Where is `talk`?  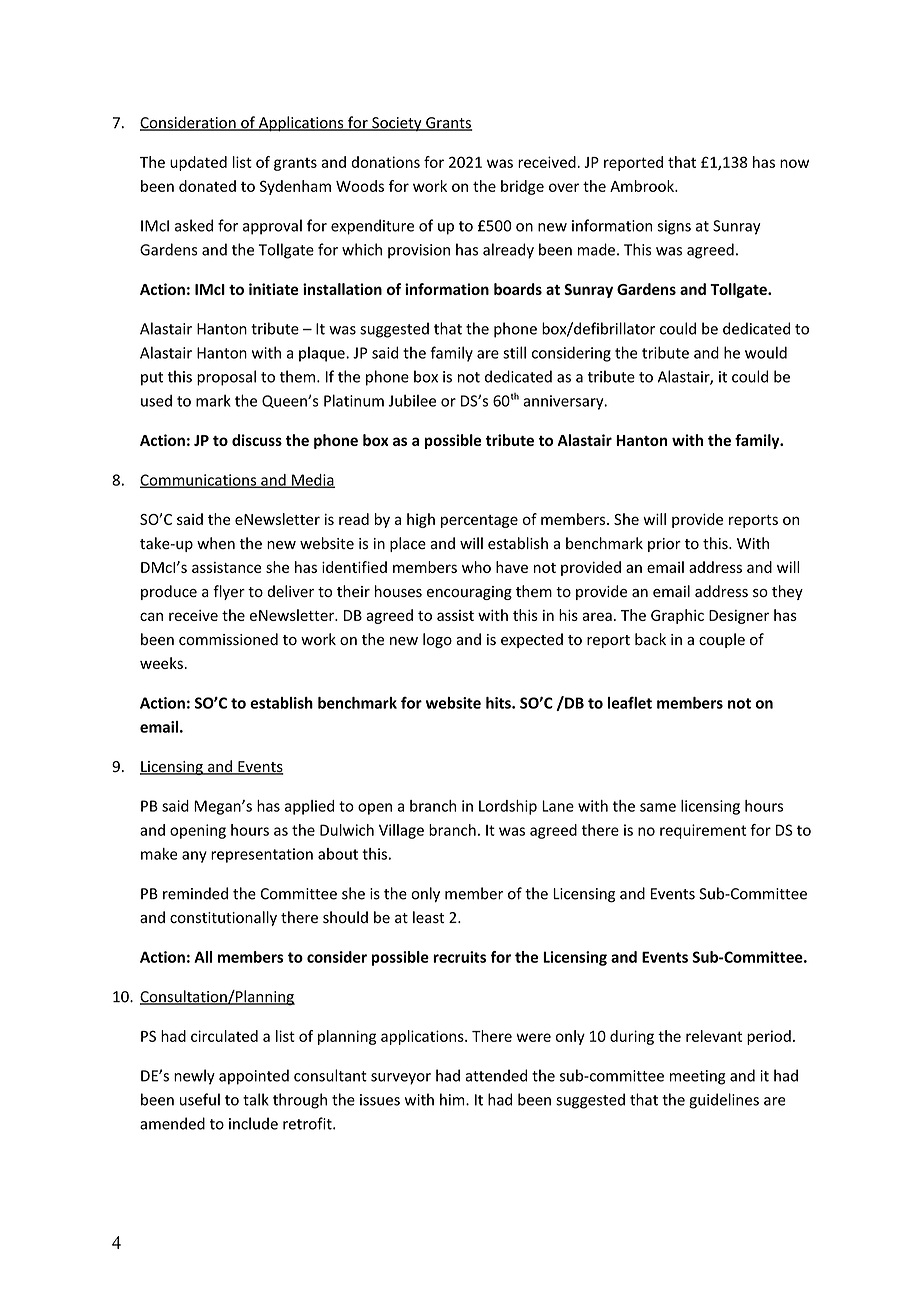 talk is located at coordinates (256, 1099).
